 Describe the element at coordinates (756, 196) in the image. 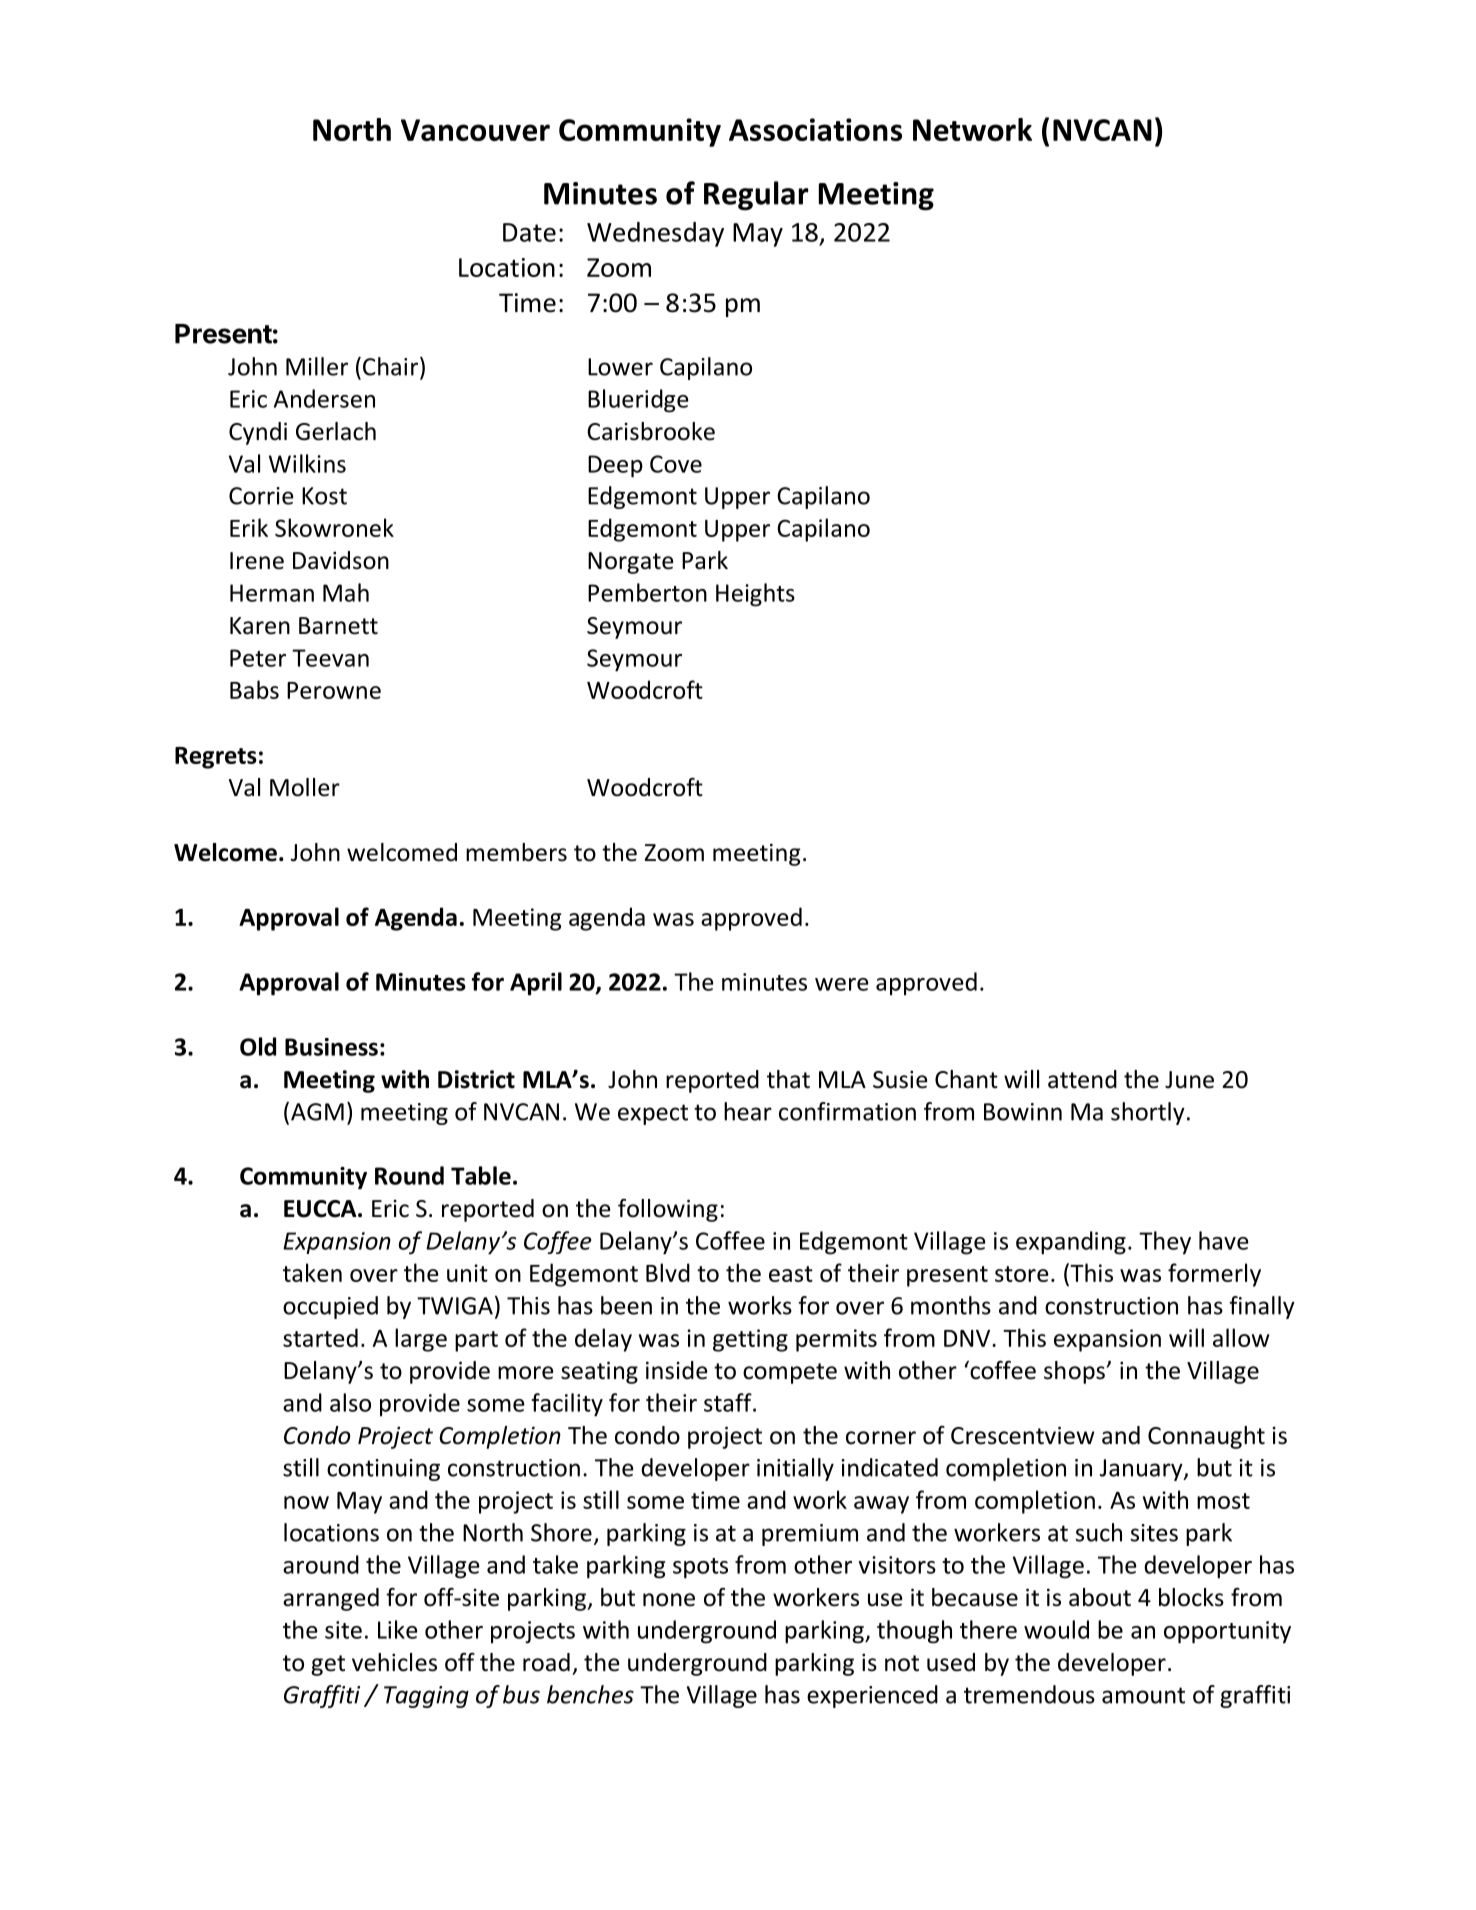

I see `Regular` at that location.
